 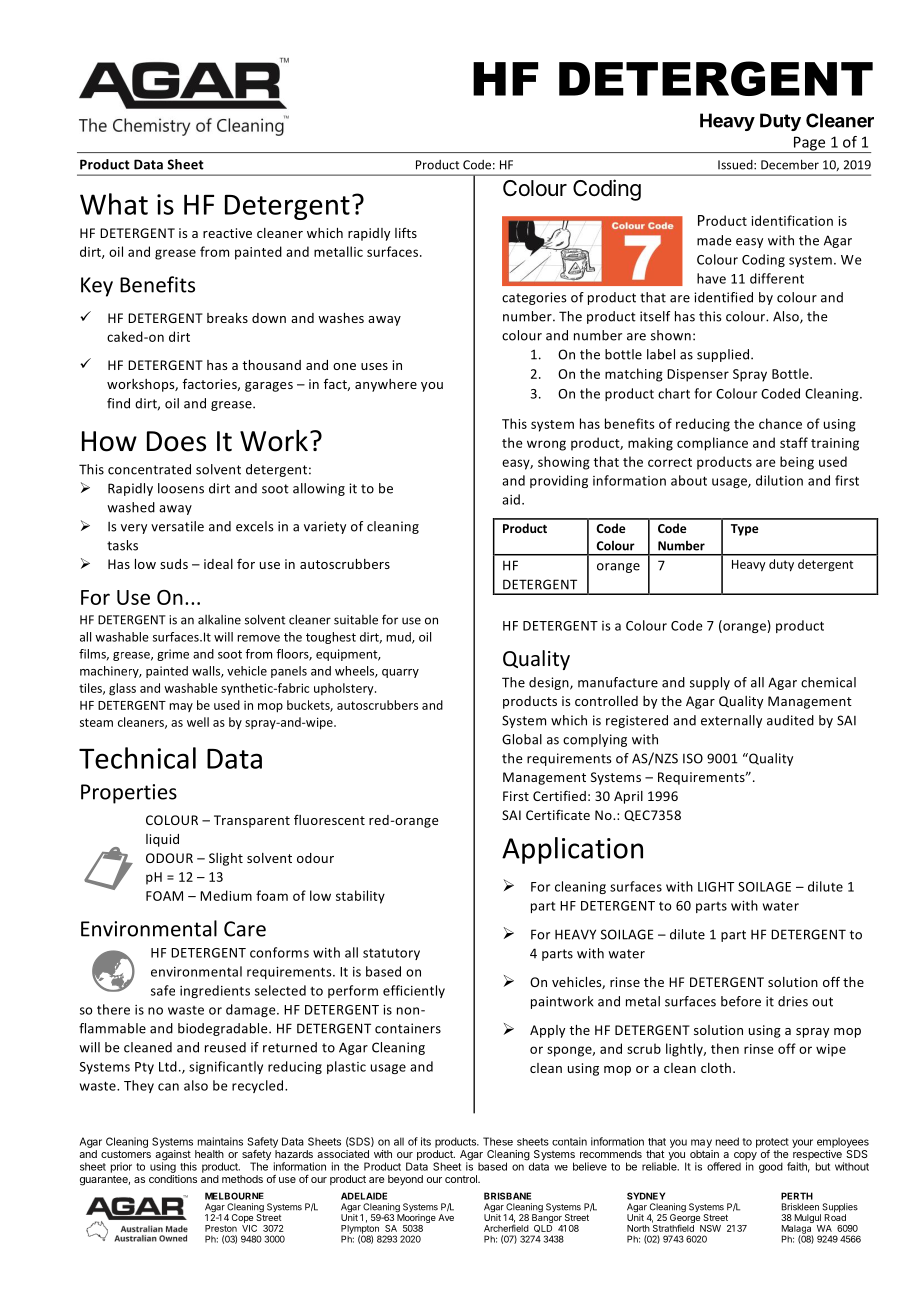 I want to click on efficiently, so click(x=414, y=991).
